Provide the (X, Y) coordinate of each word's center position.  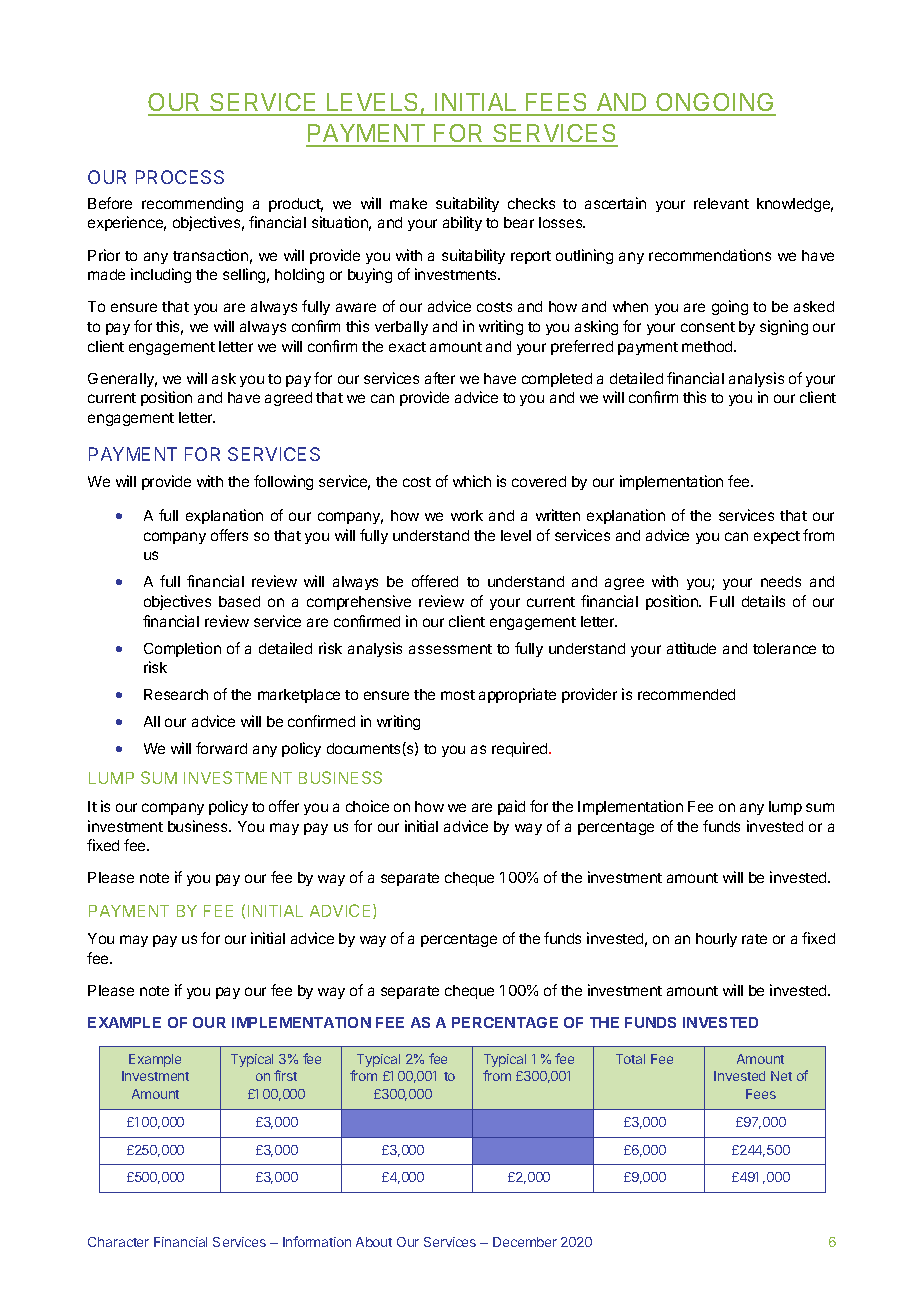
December (525, 1242)
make (408, 203)
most (458, 695)
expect (777, 537)
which (472, 481)
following (283, 482)
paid (511, 807)
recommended (686, 694)
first (285, 1075)
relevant (721, 203)
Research (176, 694)
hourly (716, 940)
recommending (192, 204)
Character (118, 1242)
